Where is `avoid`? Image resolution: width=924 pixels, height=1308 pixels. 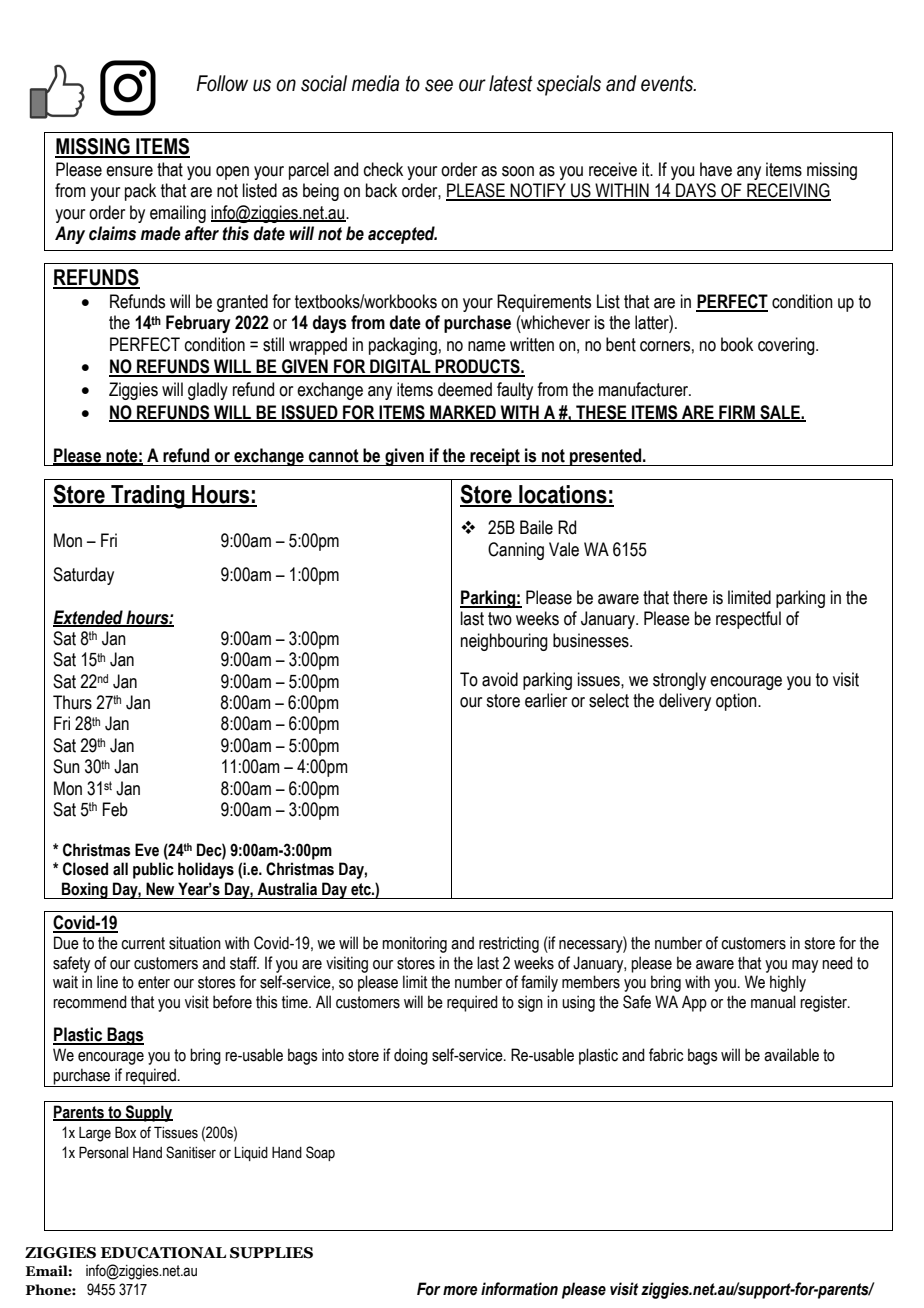
avoid is located at coordinates (500, 679).
